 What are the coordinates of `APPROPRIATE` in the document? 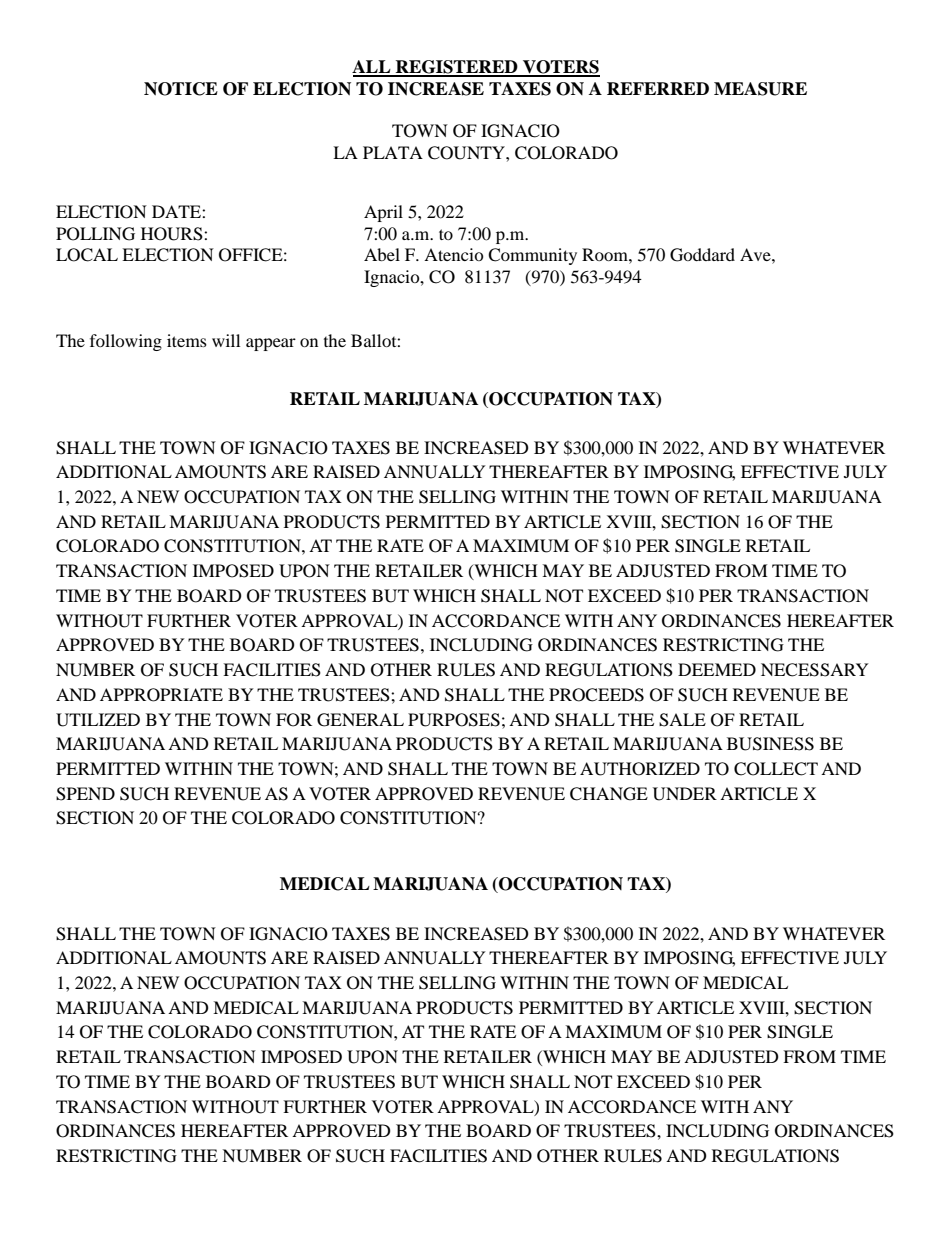 It's located at (161, 695).
